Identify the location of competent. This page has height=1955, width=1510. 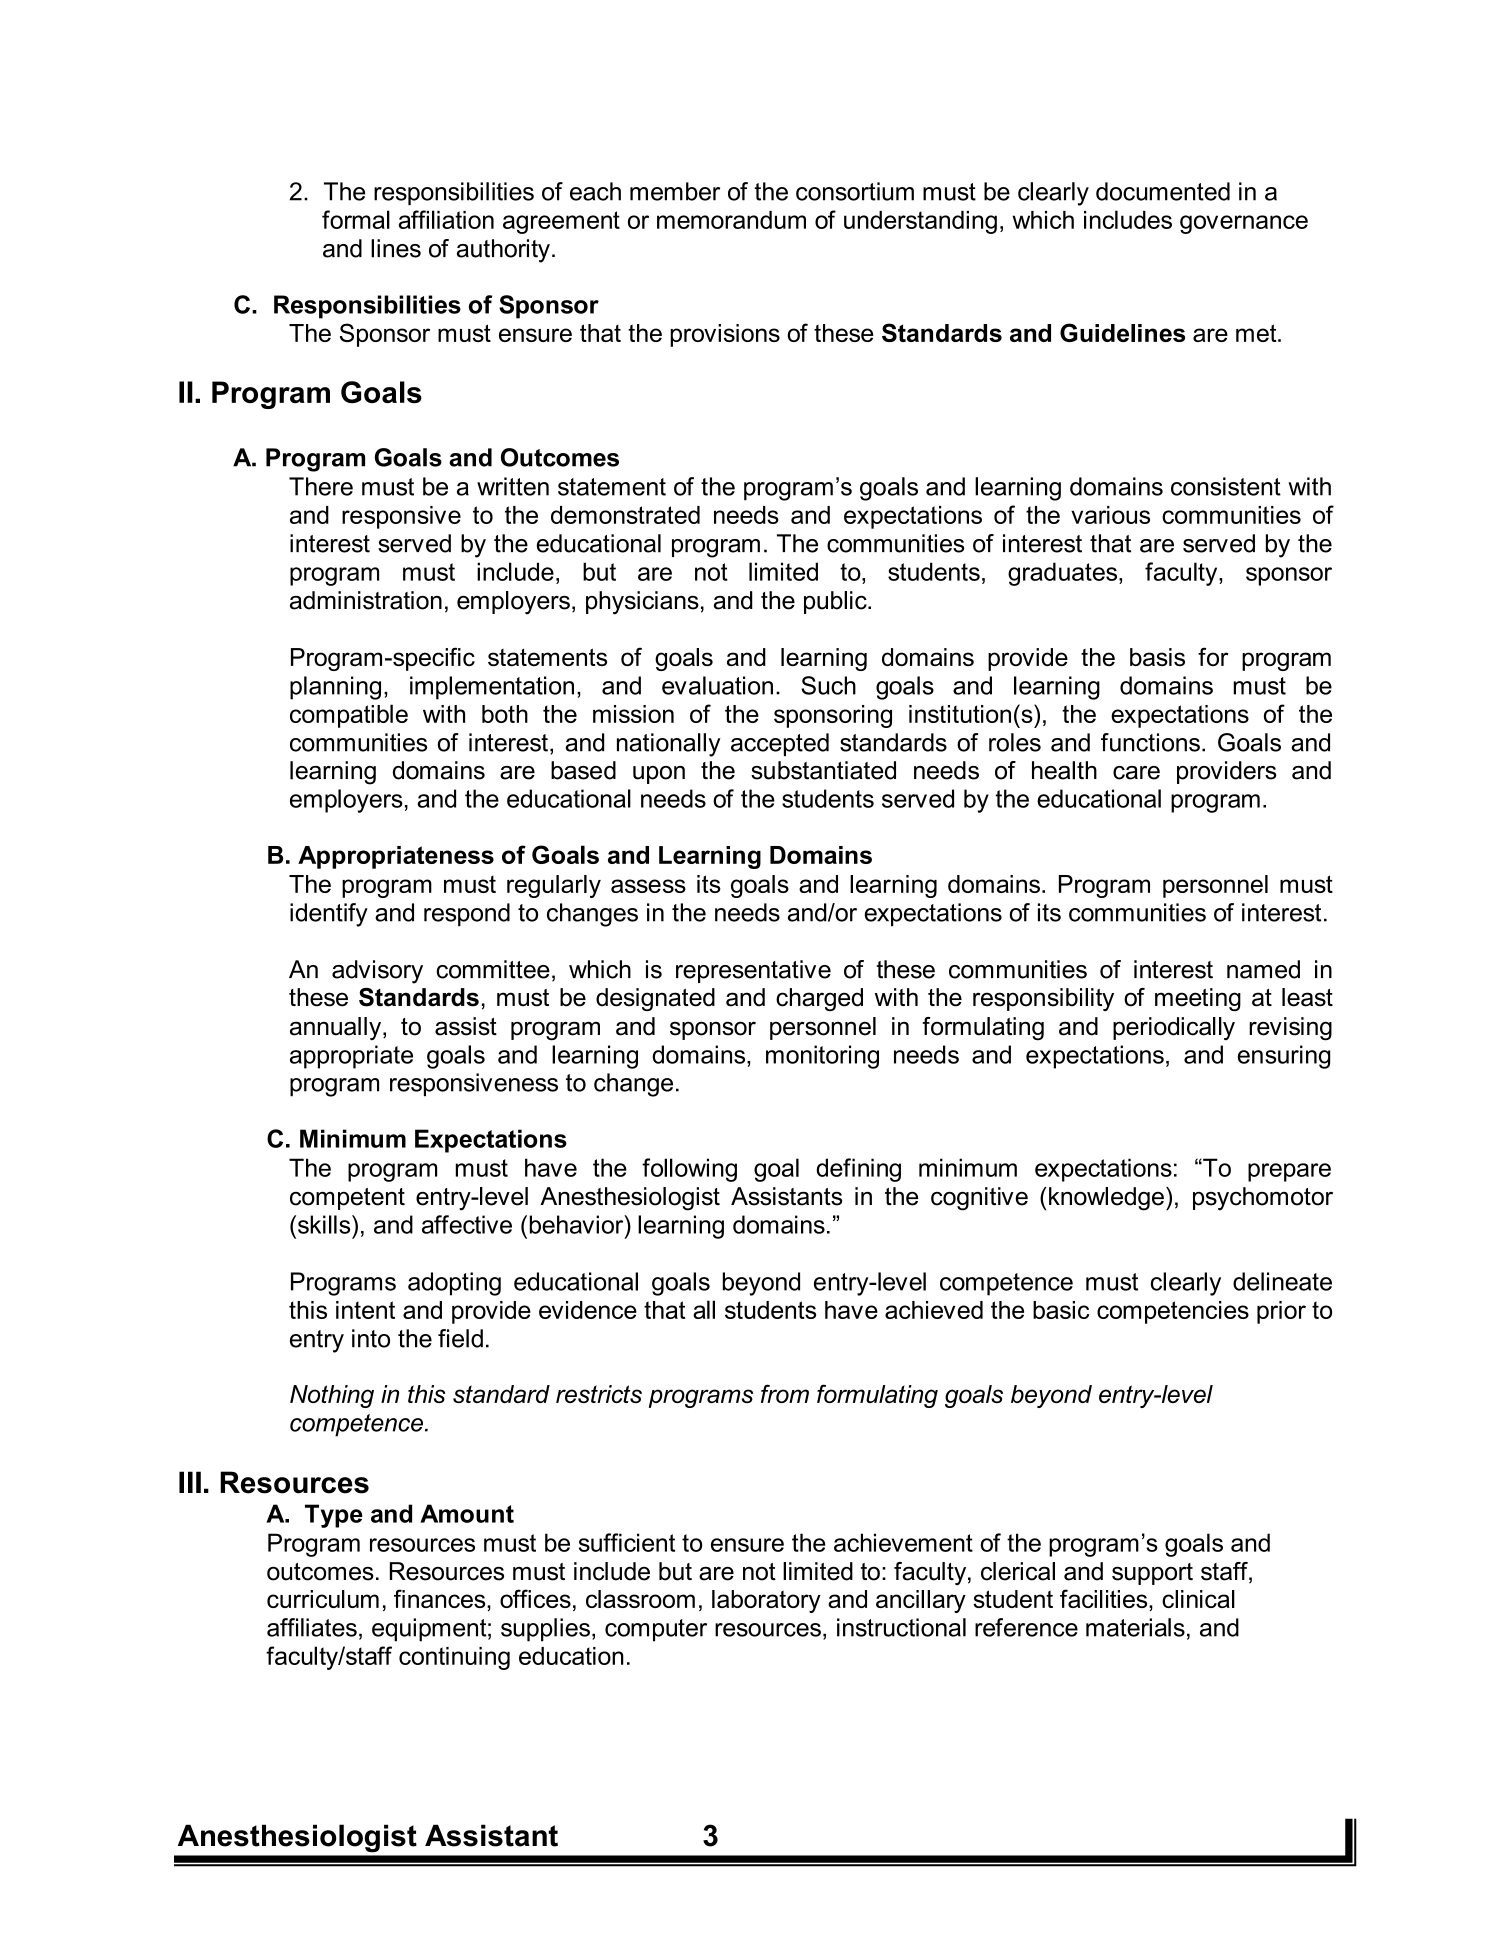
(347, 1199).
